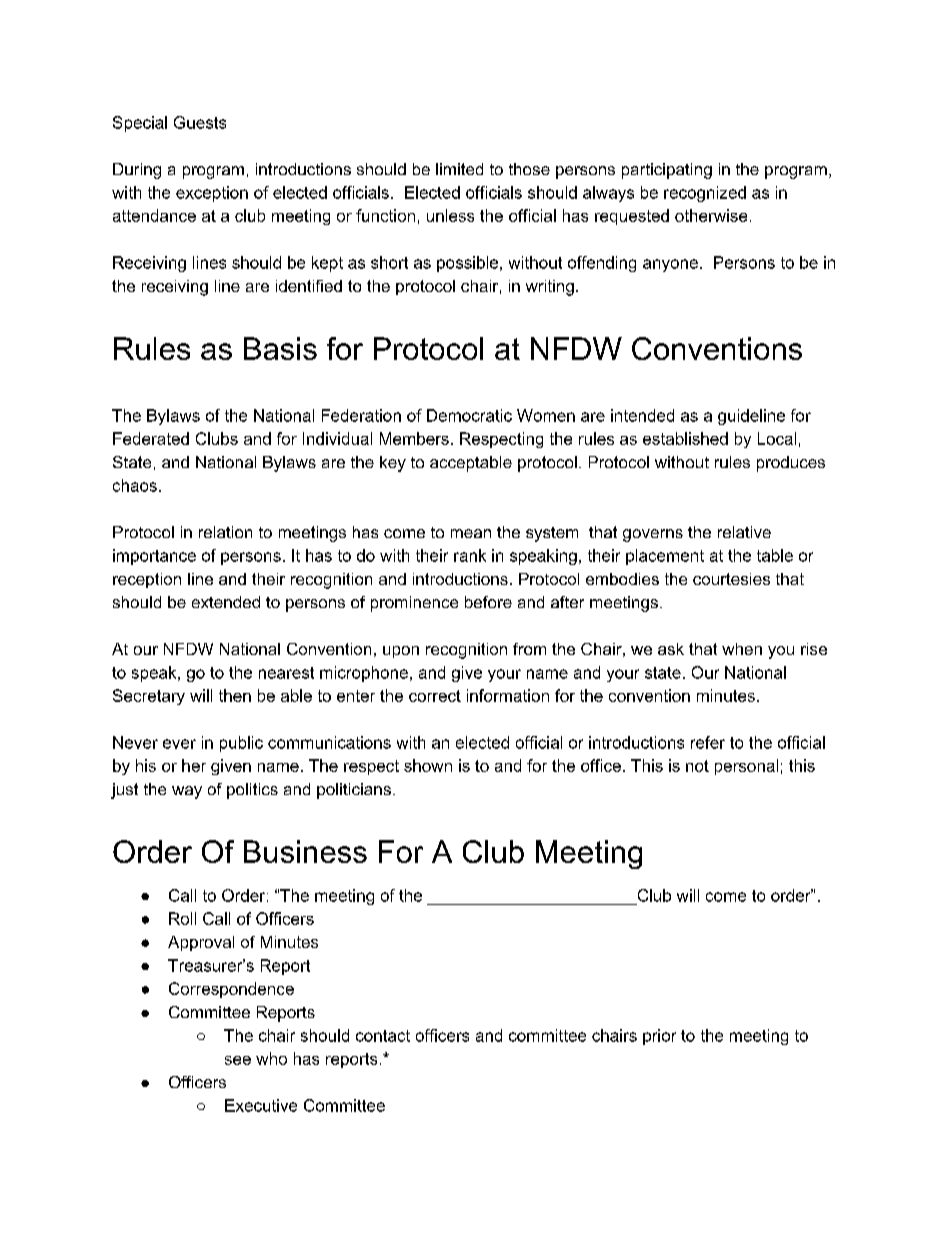  I want to click on see, so click(238, 1060).
